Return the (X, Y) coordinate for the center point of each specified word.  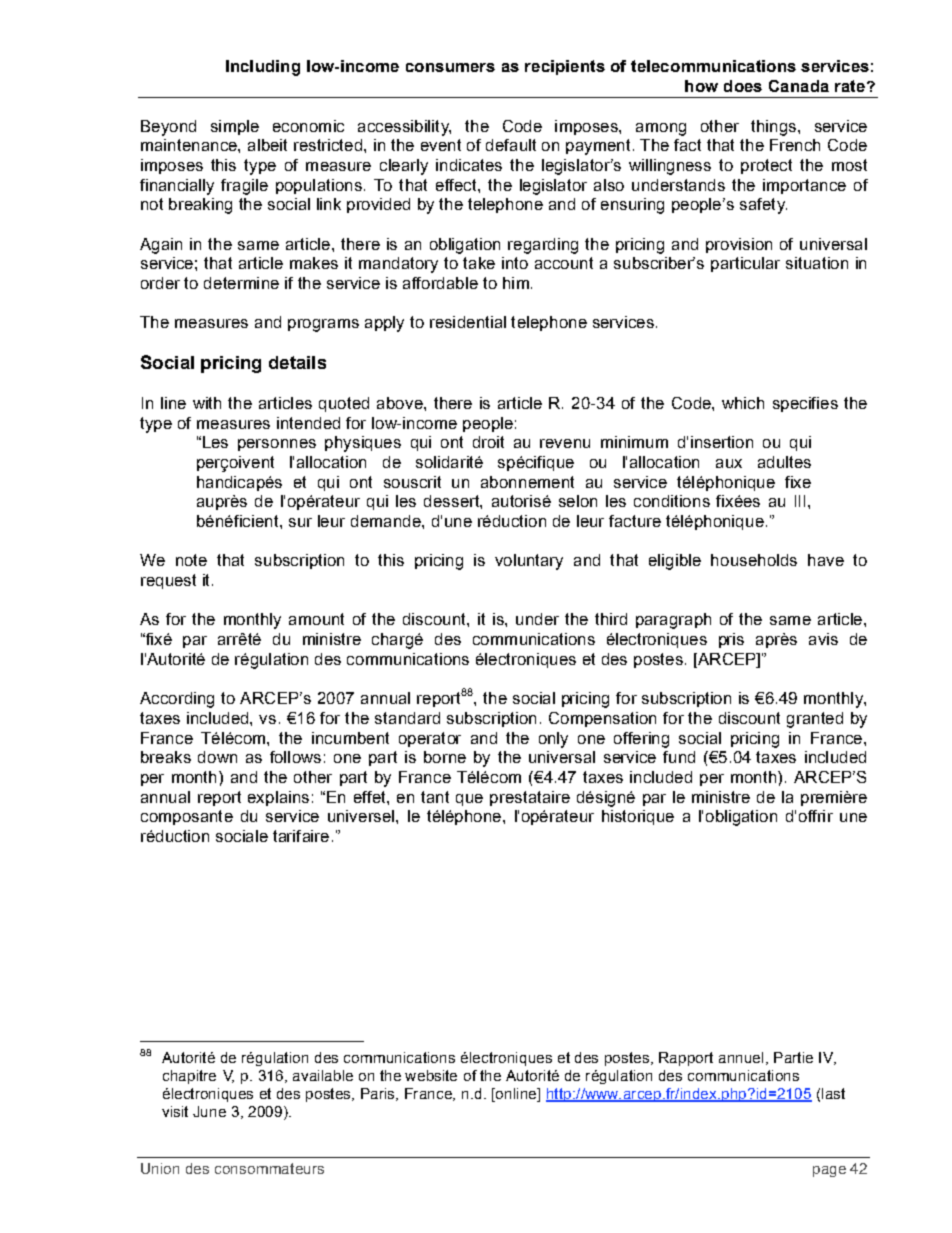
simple (235, 127)
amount (316, 619)
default (511, 145)
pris (731, 640)
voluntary (529, 562)
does (743, 86)
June (209, 1111)
